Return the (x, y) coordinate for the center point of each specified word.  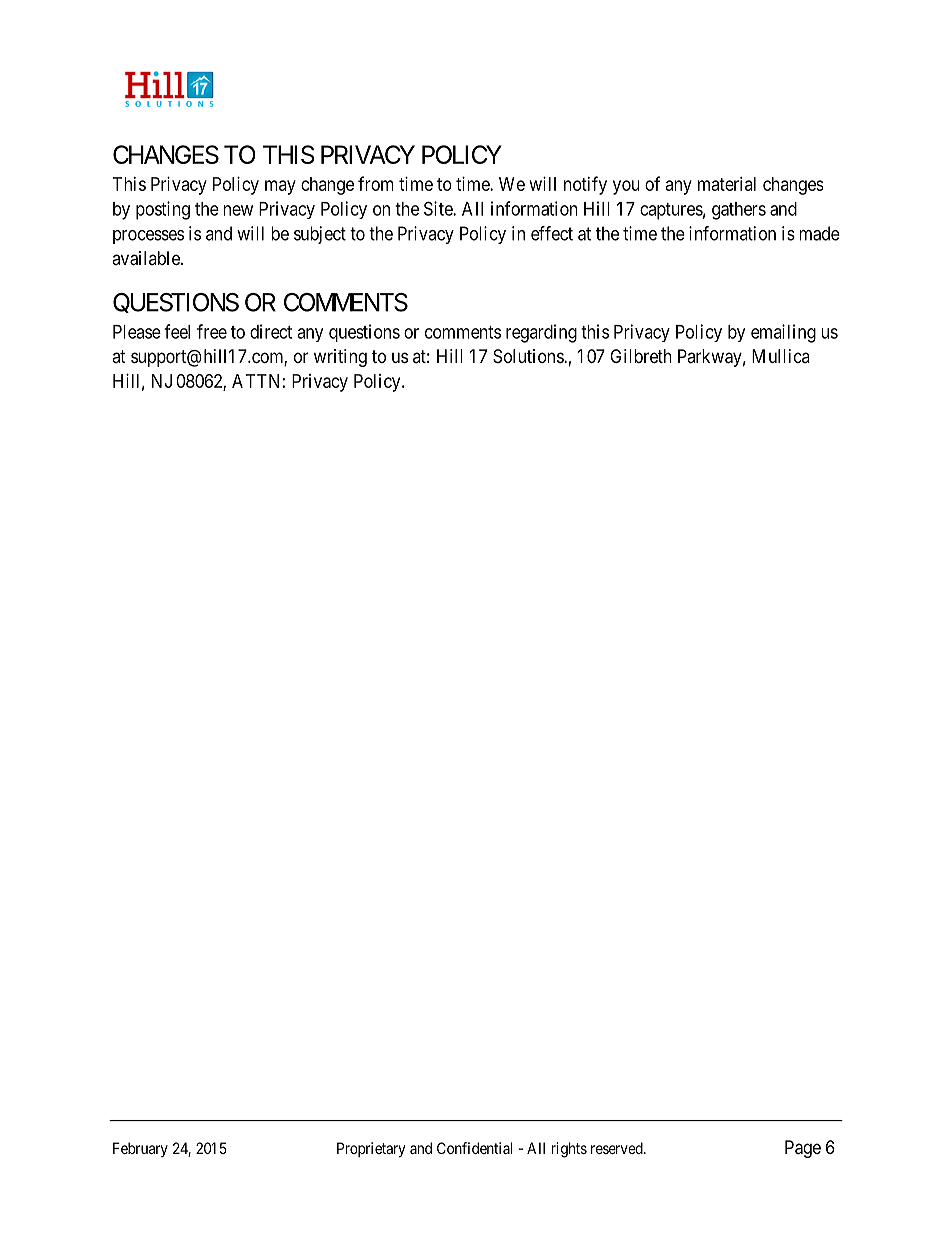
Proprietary (371, 1149)
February (140, 1149)
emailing (783, 333)
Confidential (474, 1148)
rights (569, 1150)
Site (439, 208)
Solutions (529, 356)
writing (340, 358)
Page (803, 1149)
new (238, 210)
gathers (739, 211)
